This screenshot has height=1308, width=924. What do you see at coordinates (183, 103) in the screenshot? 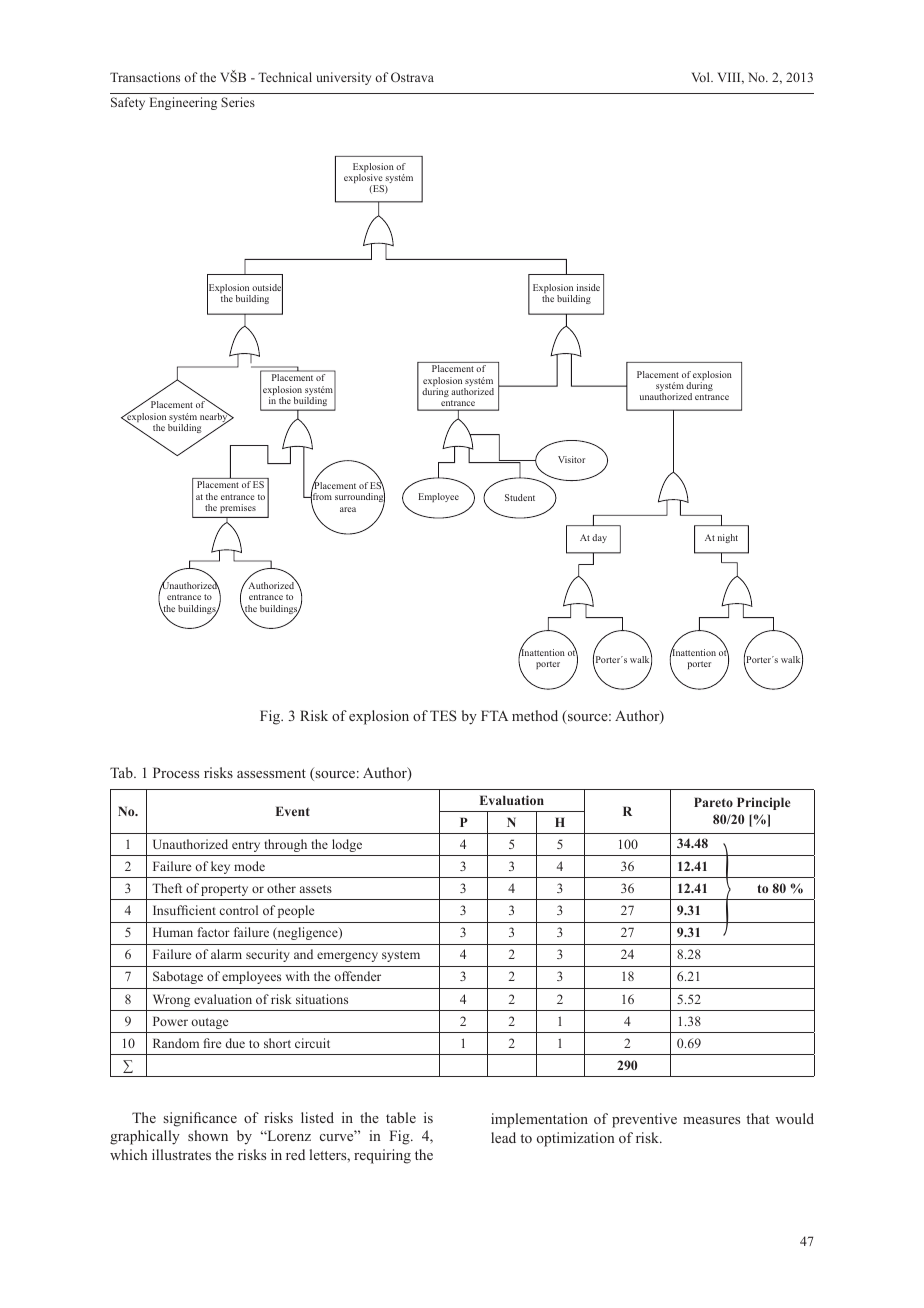
I see `Engineering` at bounding box center [183, 103].
